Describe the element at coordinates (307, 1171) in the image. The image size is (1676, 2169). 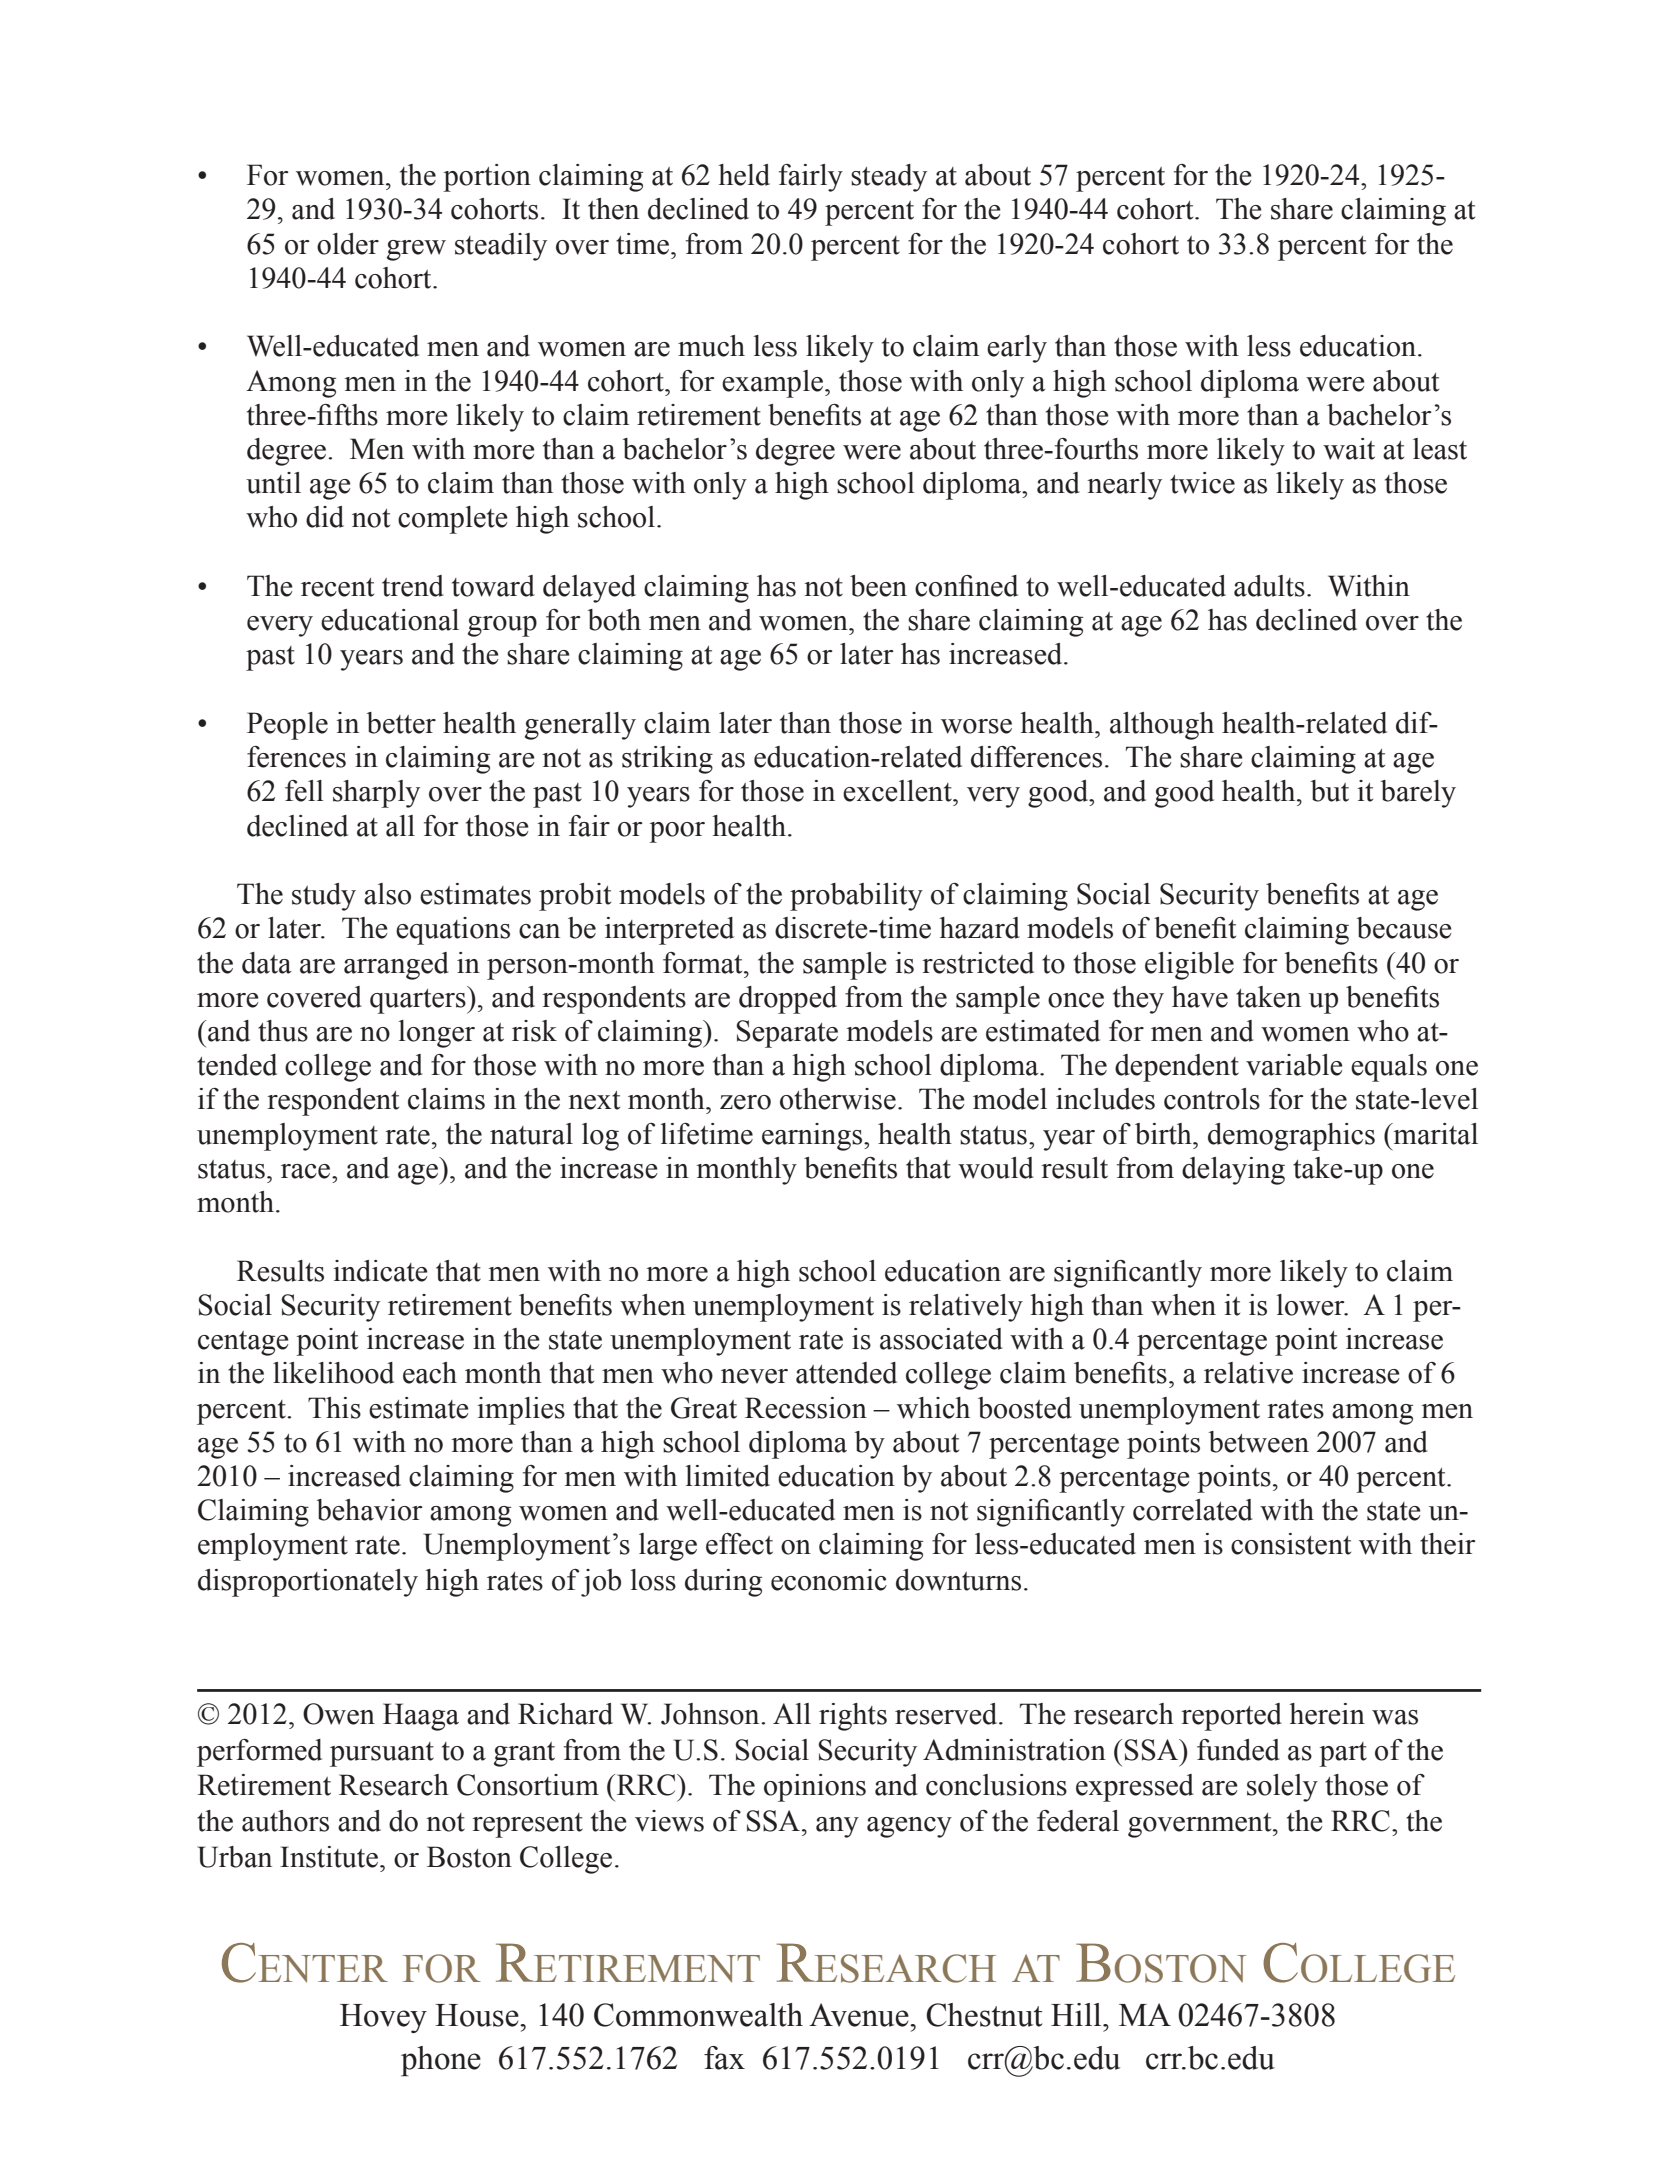
I see `race` at that location.
